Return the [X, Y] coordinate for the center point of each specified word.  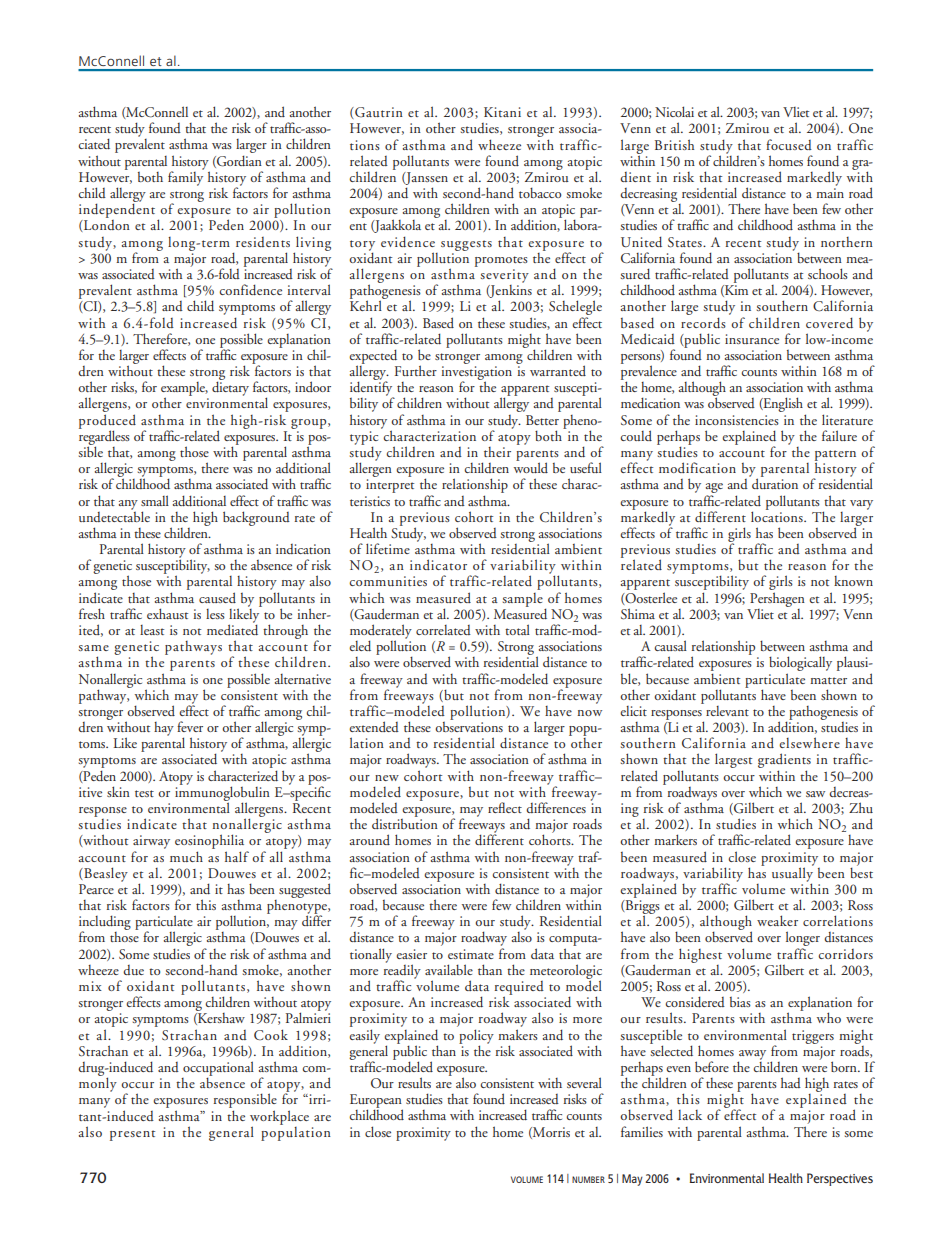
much [186, 856]
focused [789, 144]
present [132, 1135]
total [517, 629]
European [376, 1102]
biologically [800, 665]
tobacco [540, 192]
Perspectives [840, 1179]
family [186, 177]
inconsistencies [737, 420]
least [152, 630]
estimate [471, 954]
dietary [230, 387]
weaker [777, 920]
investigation [477, 374]
